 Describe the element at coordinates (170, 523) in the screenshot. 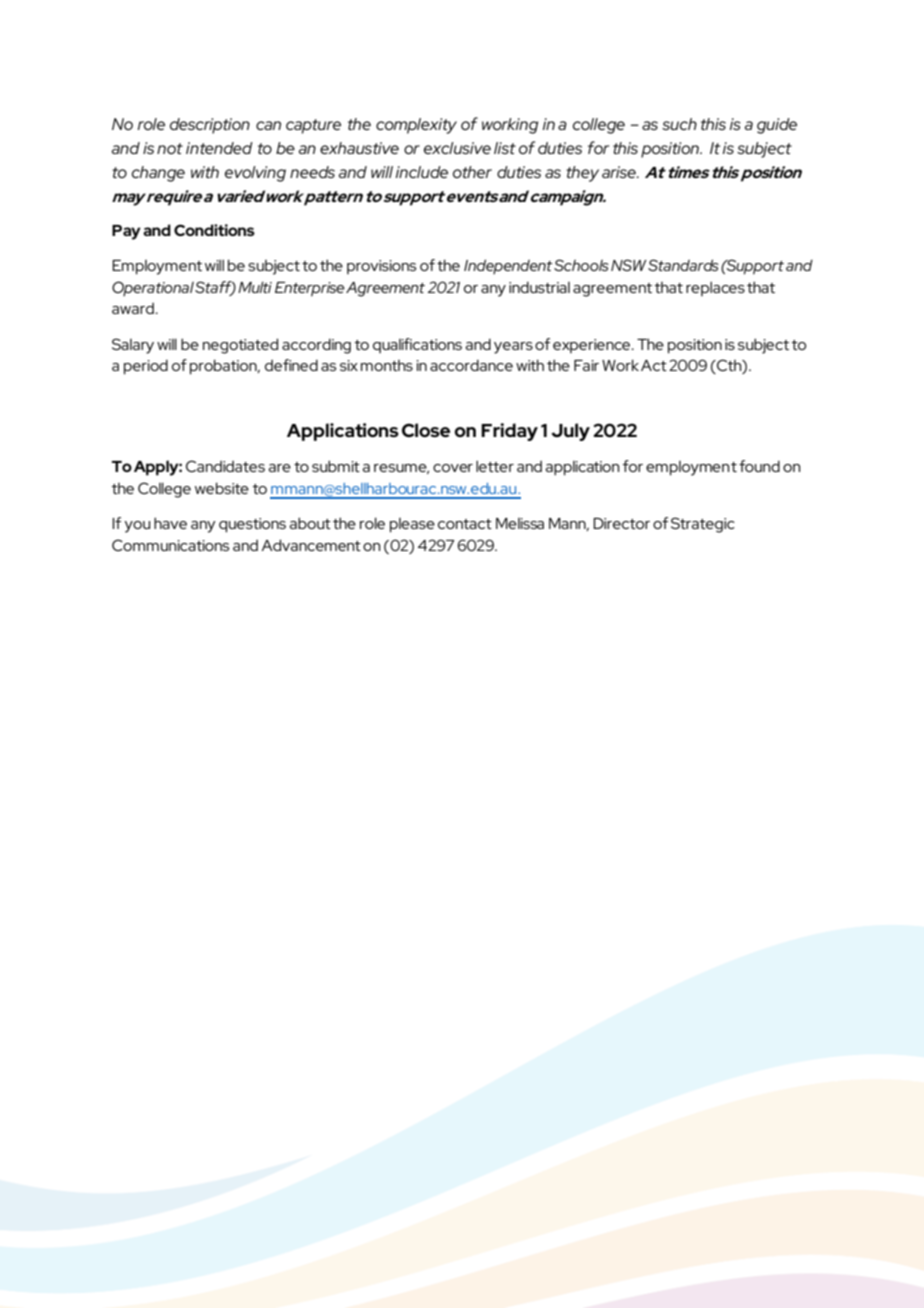

I see `have` at that location.
